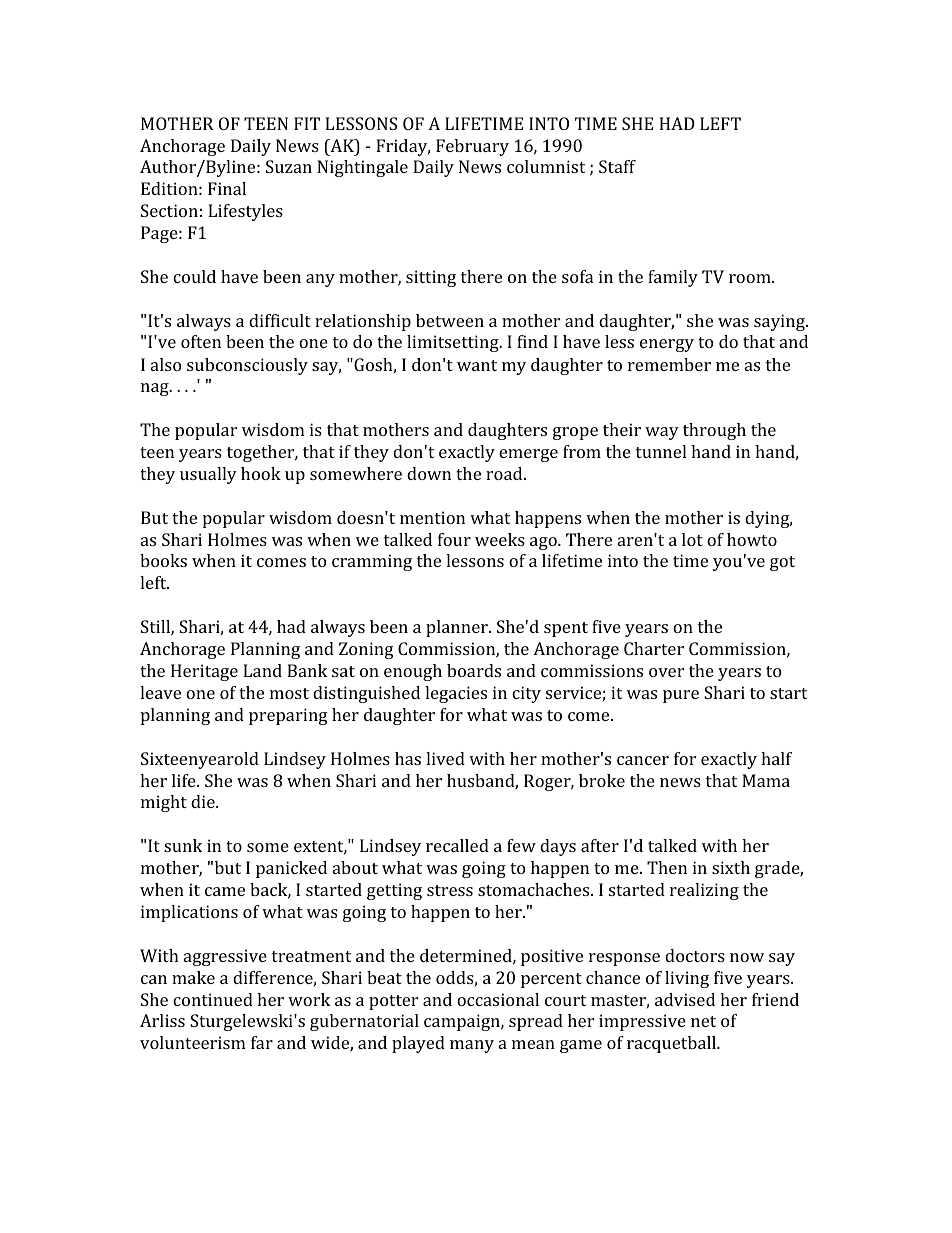 Image resolution: width=952 pixels, height=1233 pixels. What do you see at coordinates (213, 999) in the screenshot?
I see `continued` at bounding box center [213, 999].
